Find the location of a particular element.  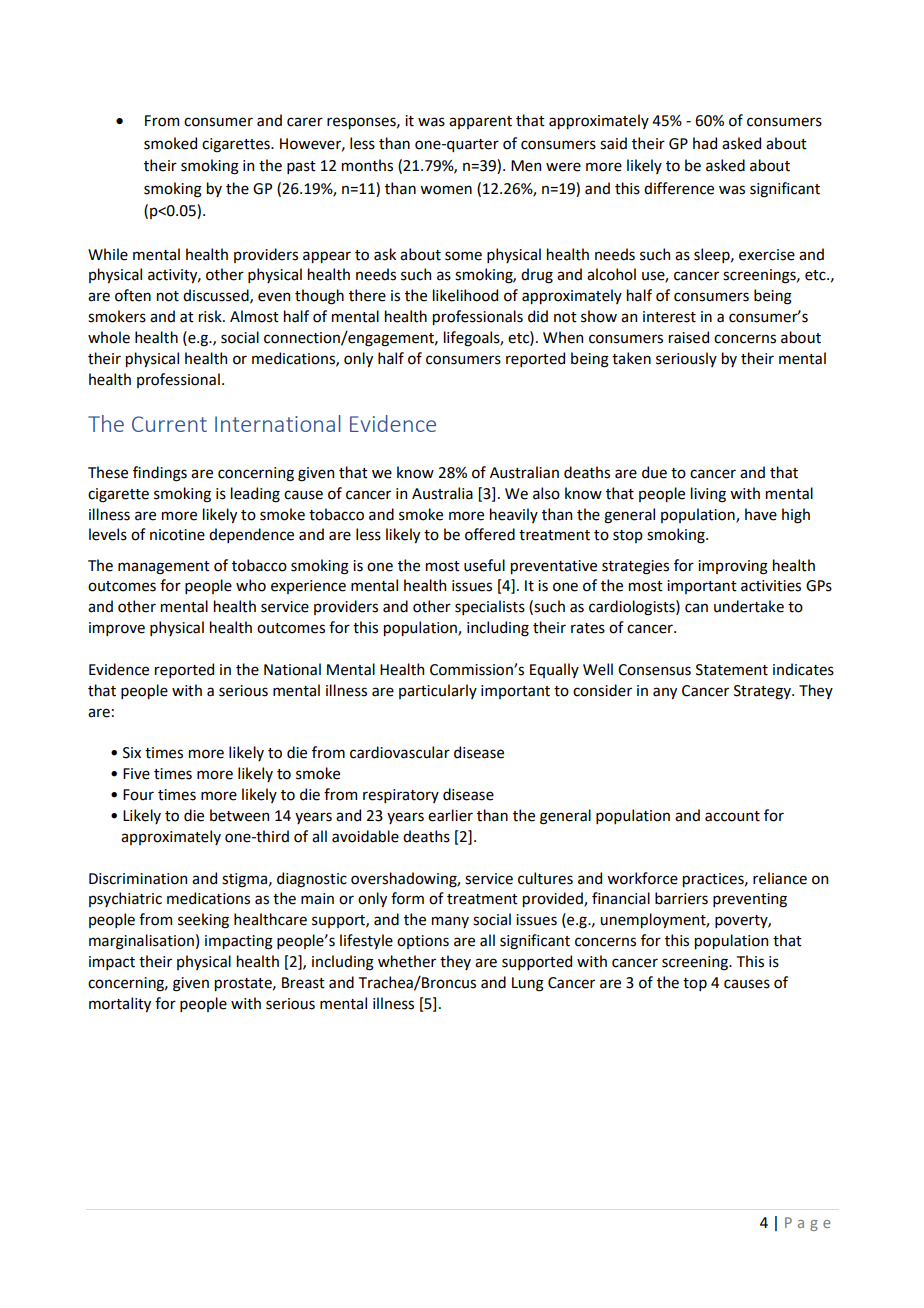

due is located at coordinates (654, 472).
